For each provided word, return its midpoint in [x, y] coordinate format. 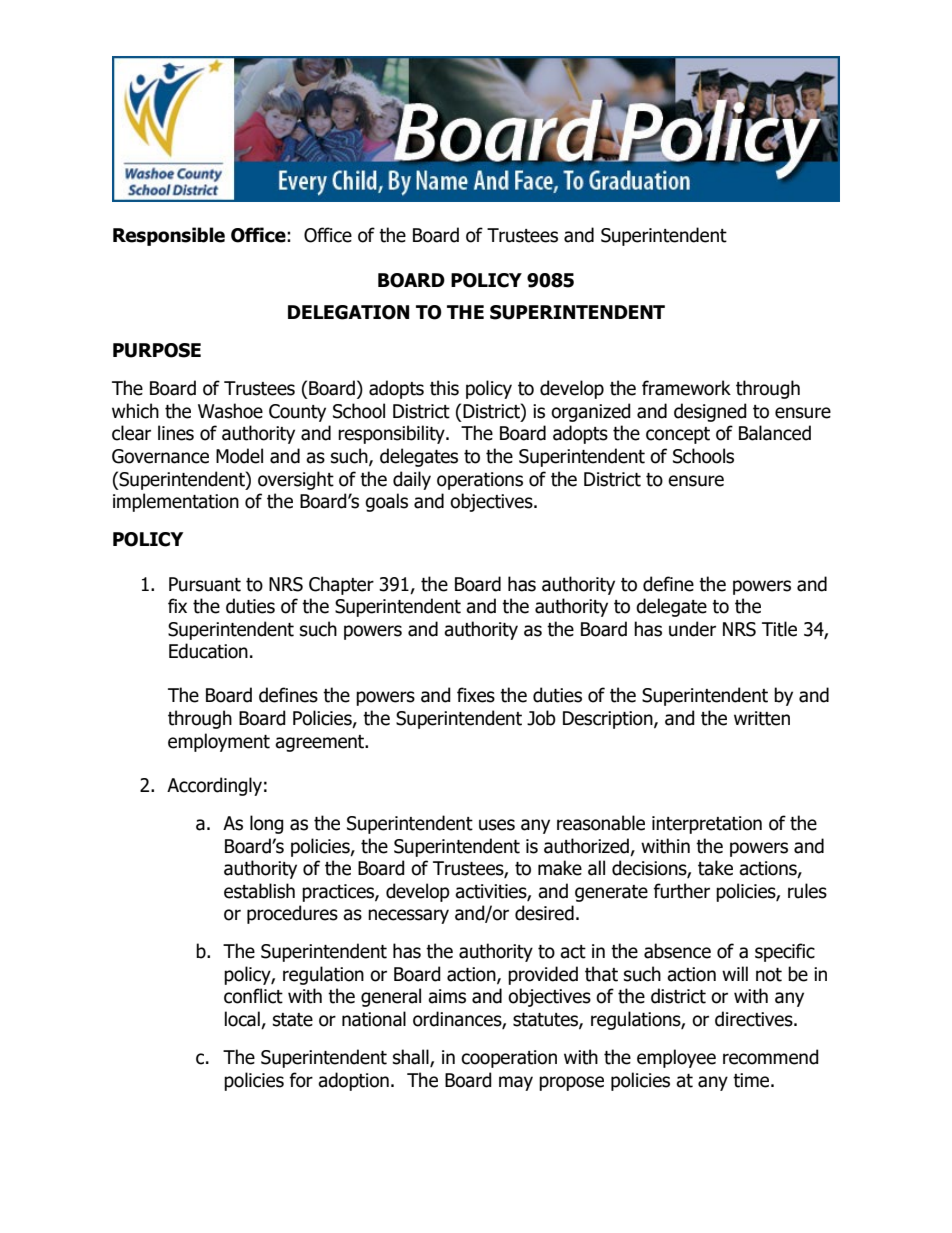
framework [686, 388]
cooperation [509, 1059]
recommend [771, 1057]
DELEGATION [348, 312]
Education [208, 651]
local [243, 1020]
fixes [476, 695]
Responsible [169, 236]
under [692, 629]
